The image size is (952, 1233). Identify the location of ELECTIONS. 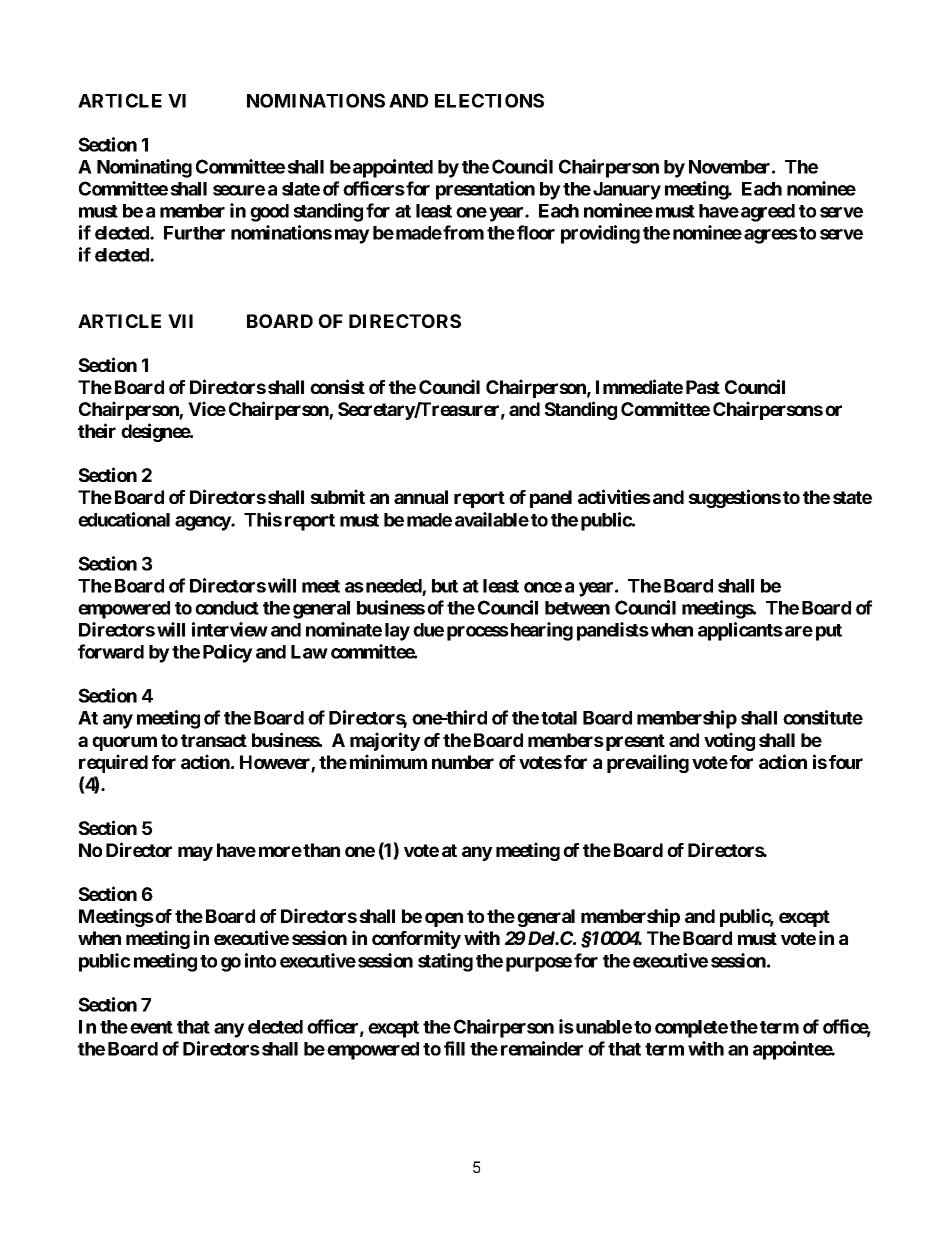
(489, 100).
